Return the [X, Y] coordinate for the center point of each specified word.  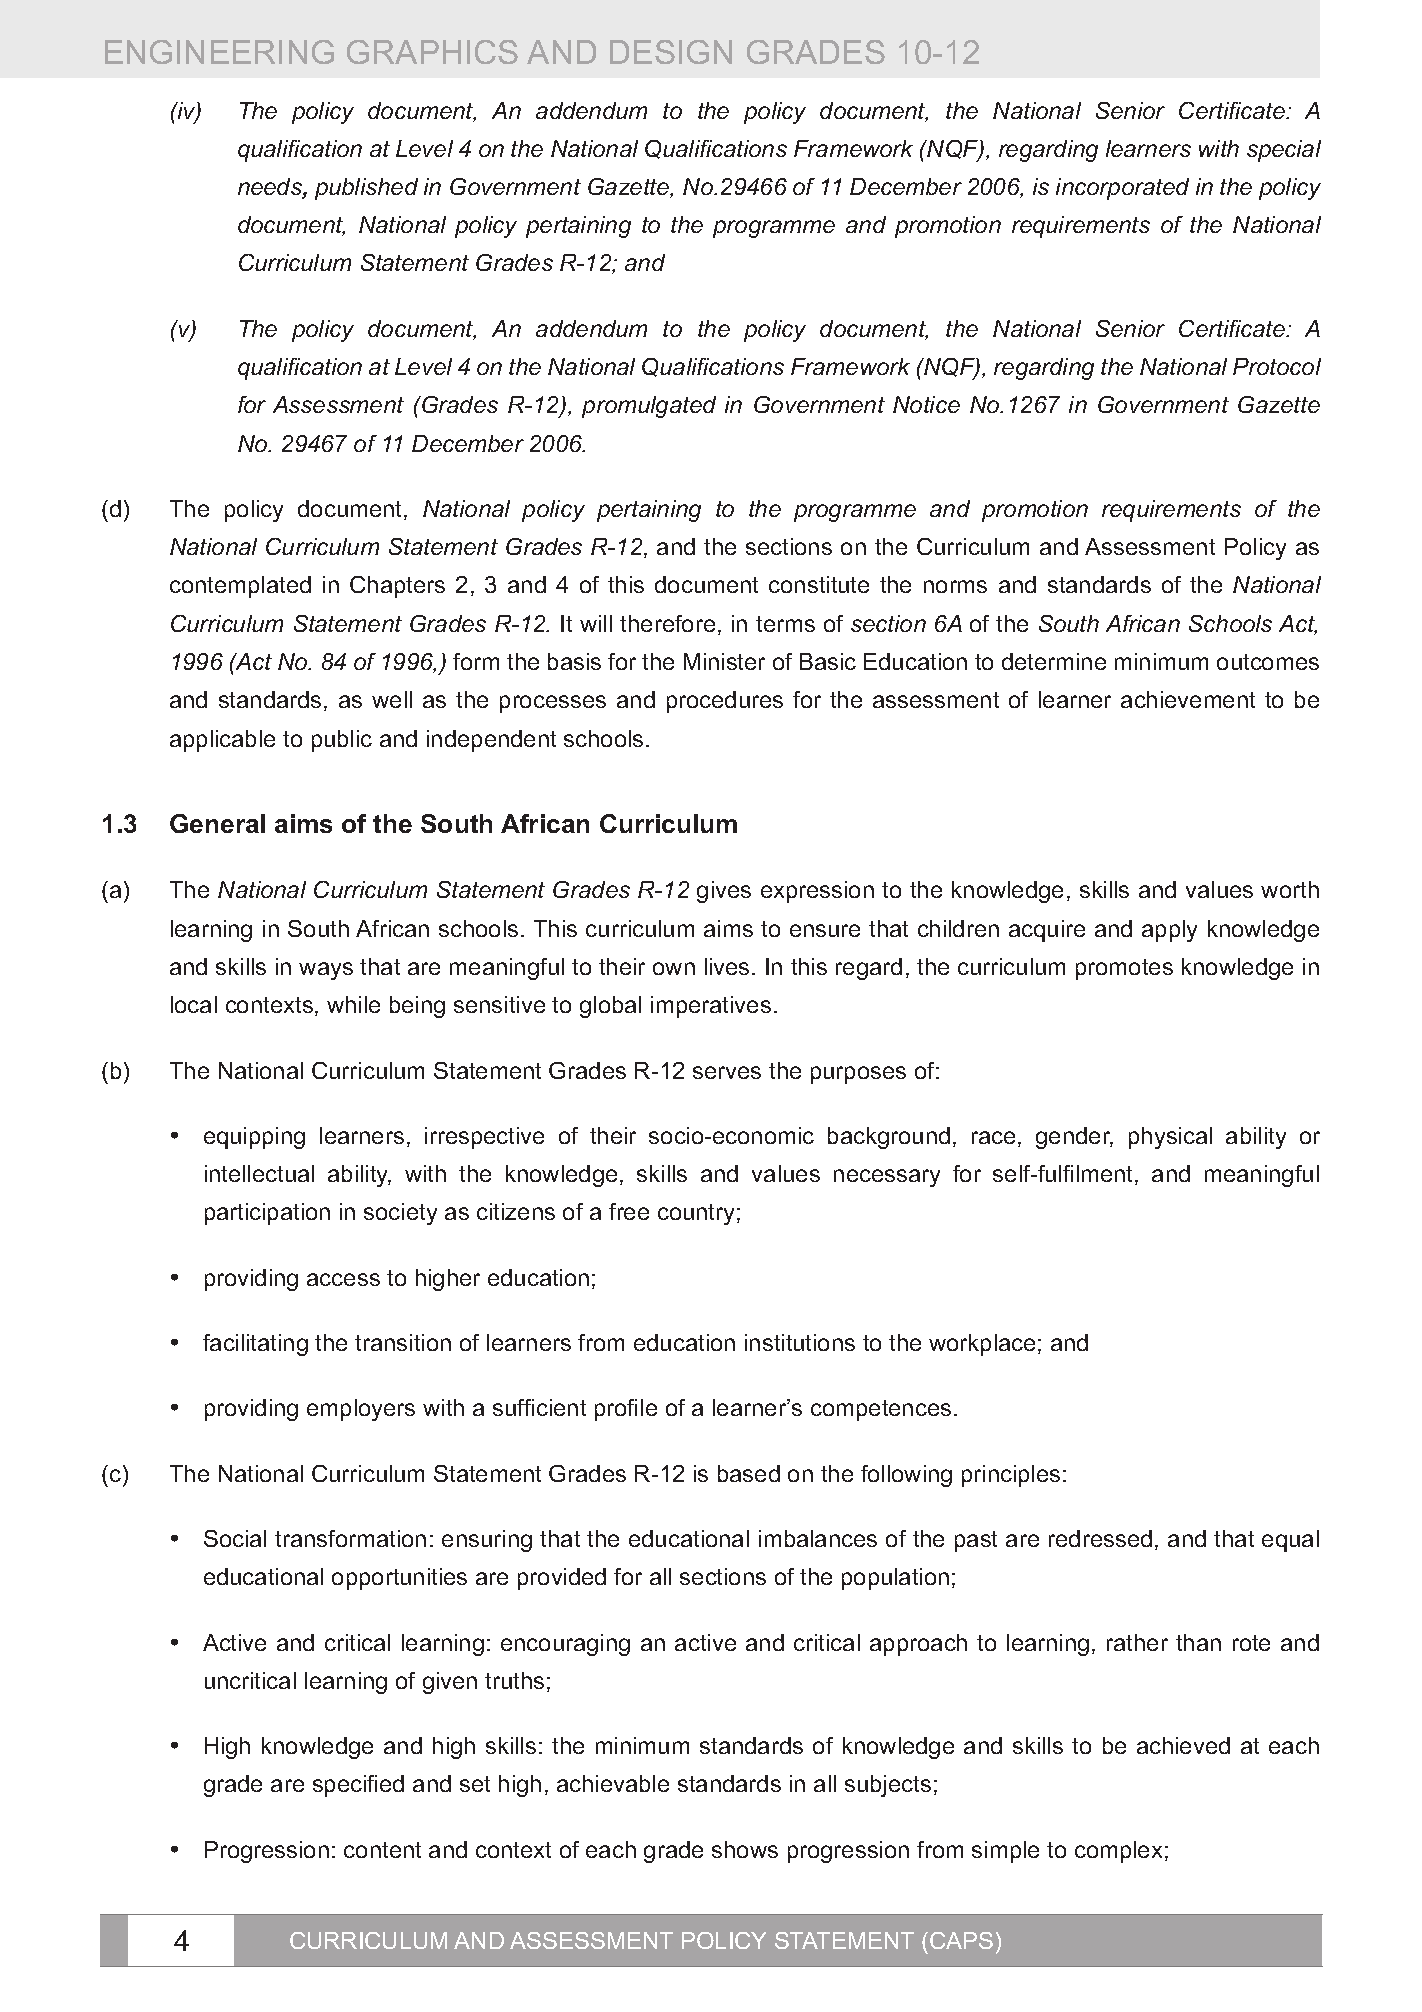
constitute [819, 584]
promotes [1124, 969]
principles [1011, 1476]
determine [1054, 661]
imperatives [711, 1007]
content [382, 1850]
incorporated [1122, 189]
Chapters [397, 587]
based [749, 1473]
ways [326, 971]
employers [361, 1410]
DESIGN [671, 52]
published [366, 189]
